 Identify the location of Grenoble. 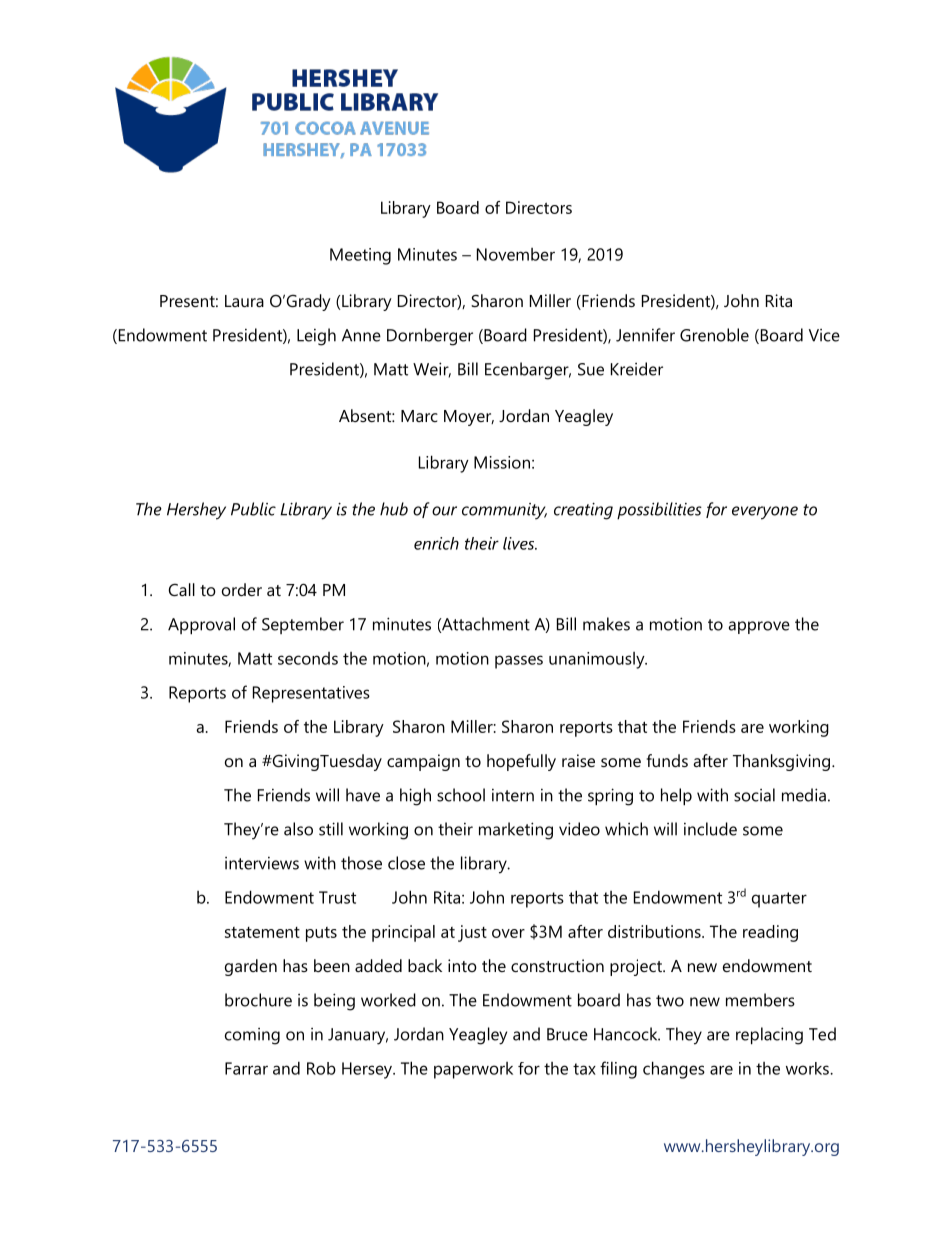
(714, 335).
